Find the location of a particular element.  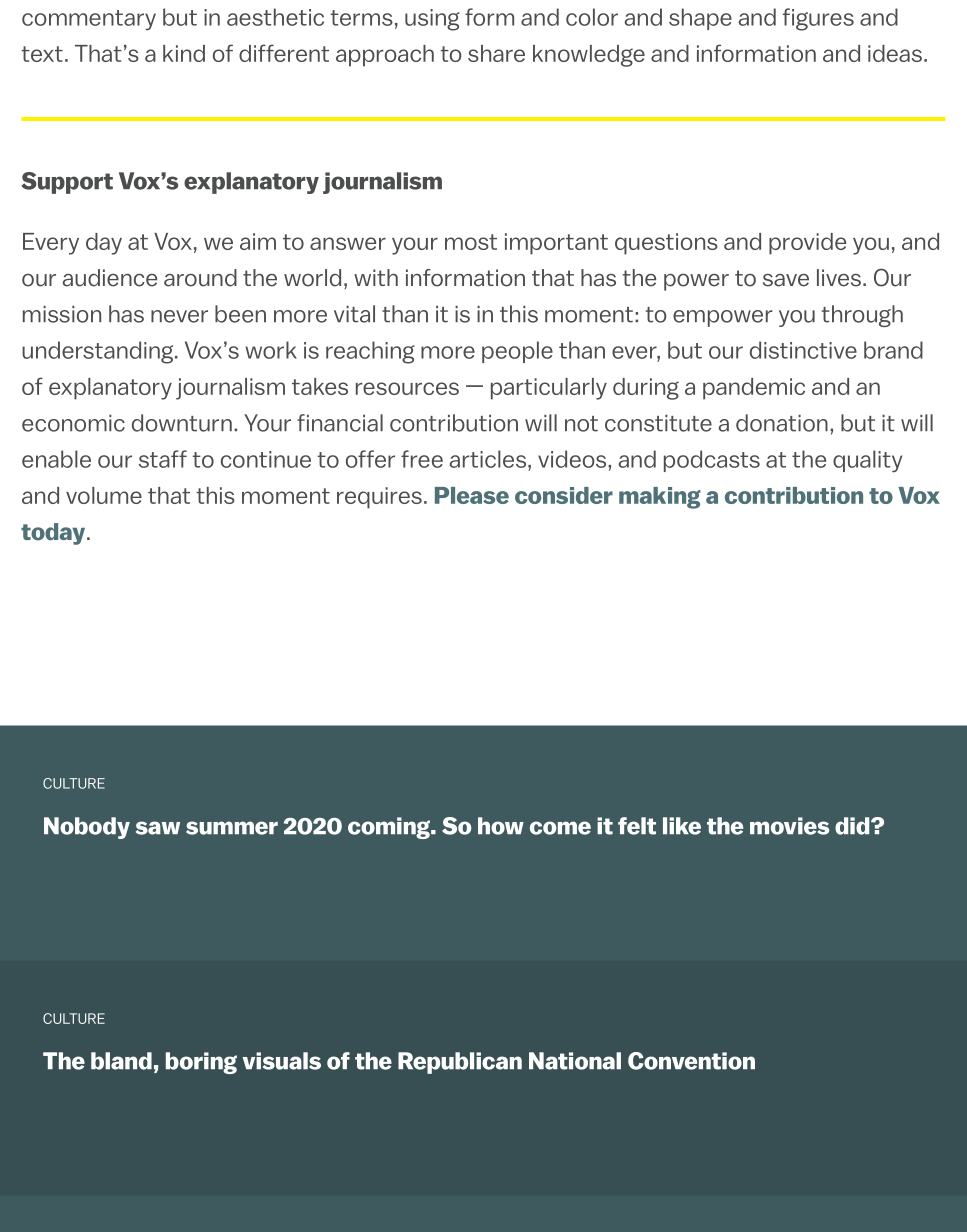

volume is located at coordinates (104, 495).
